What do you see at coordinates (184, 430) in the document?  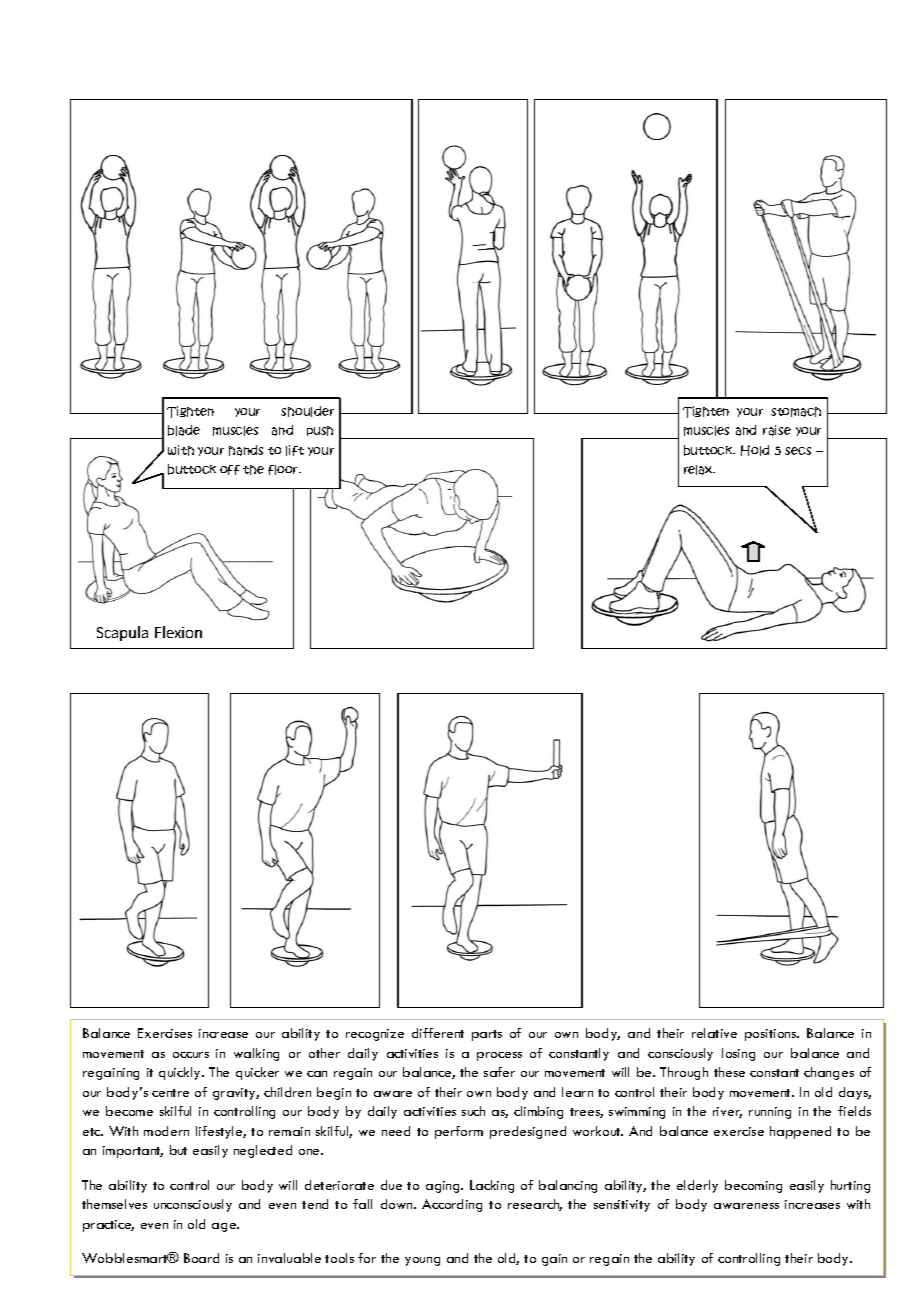 I see `blade` at bounding box center [184, 430].
